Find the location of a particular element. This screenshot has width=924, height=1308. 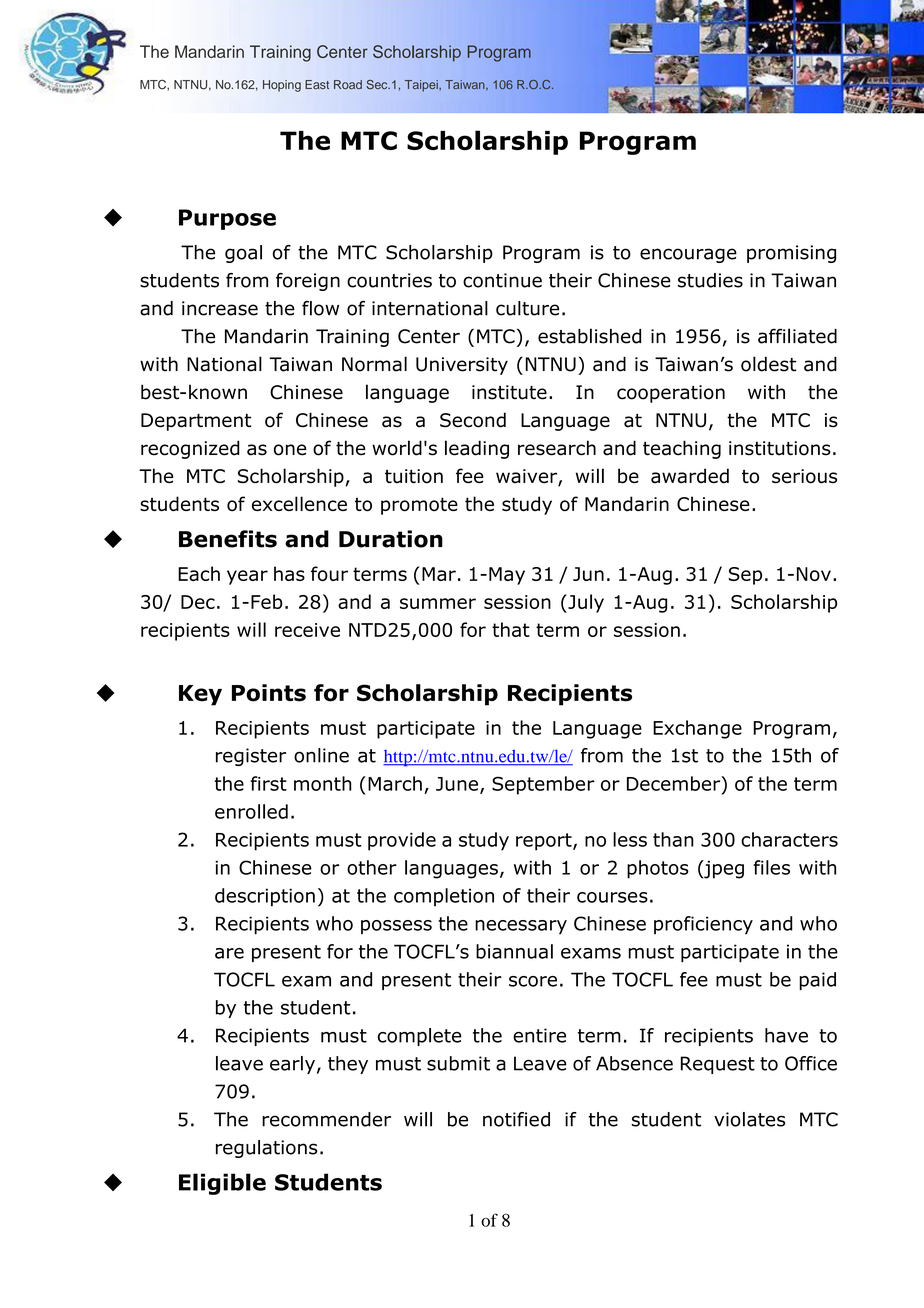

Taipei is located at coordinates (422, 86).
